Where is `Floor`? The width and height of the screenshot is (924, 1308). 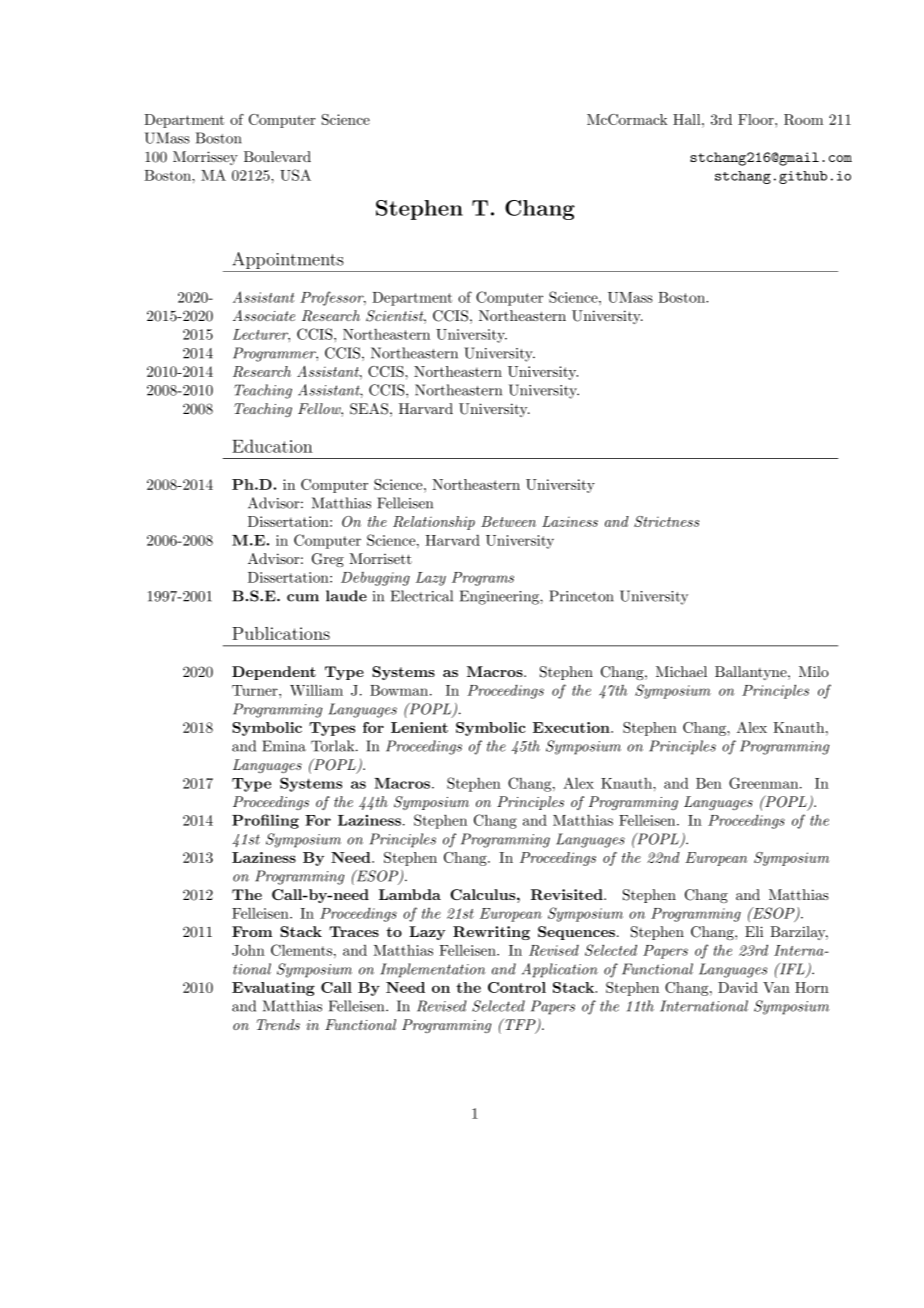
Floor is located at coordinates (757, 119).
